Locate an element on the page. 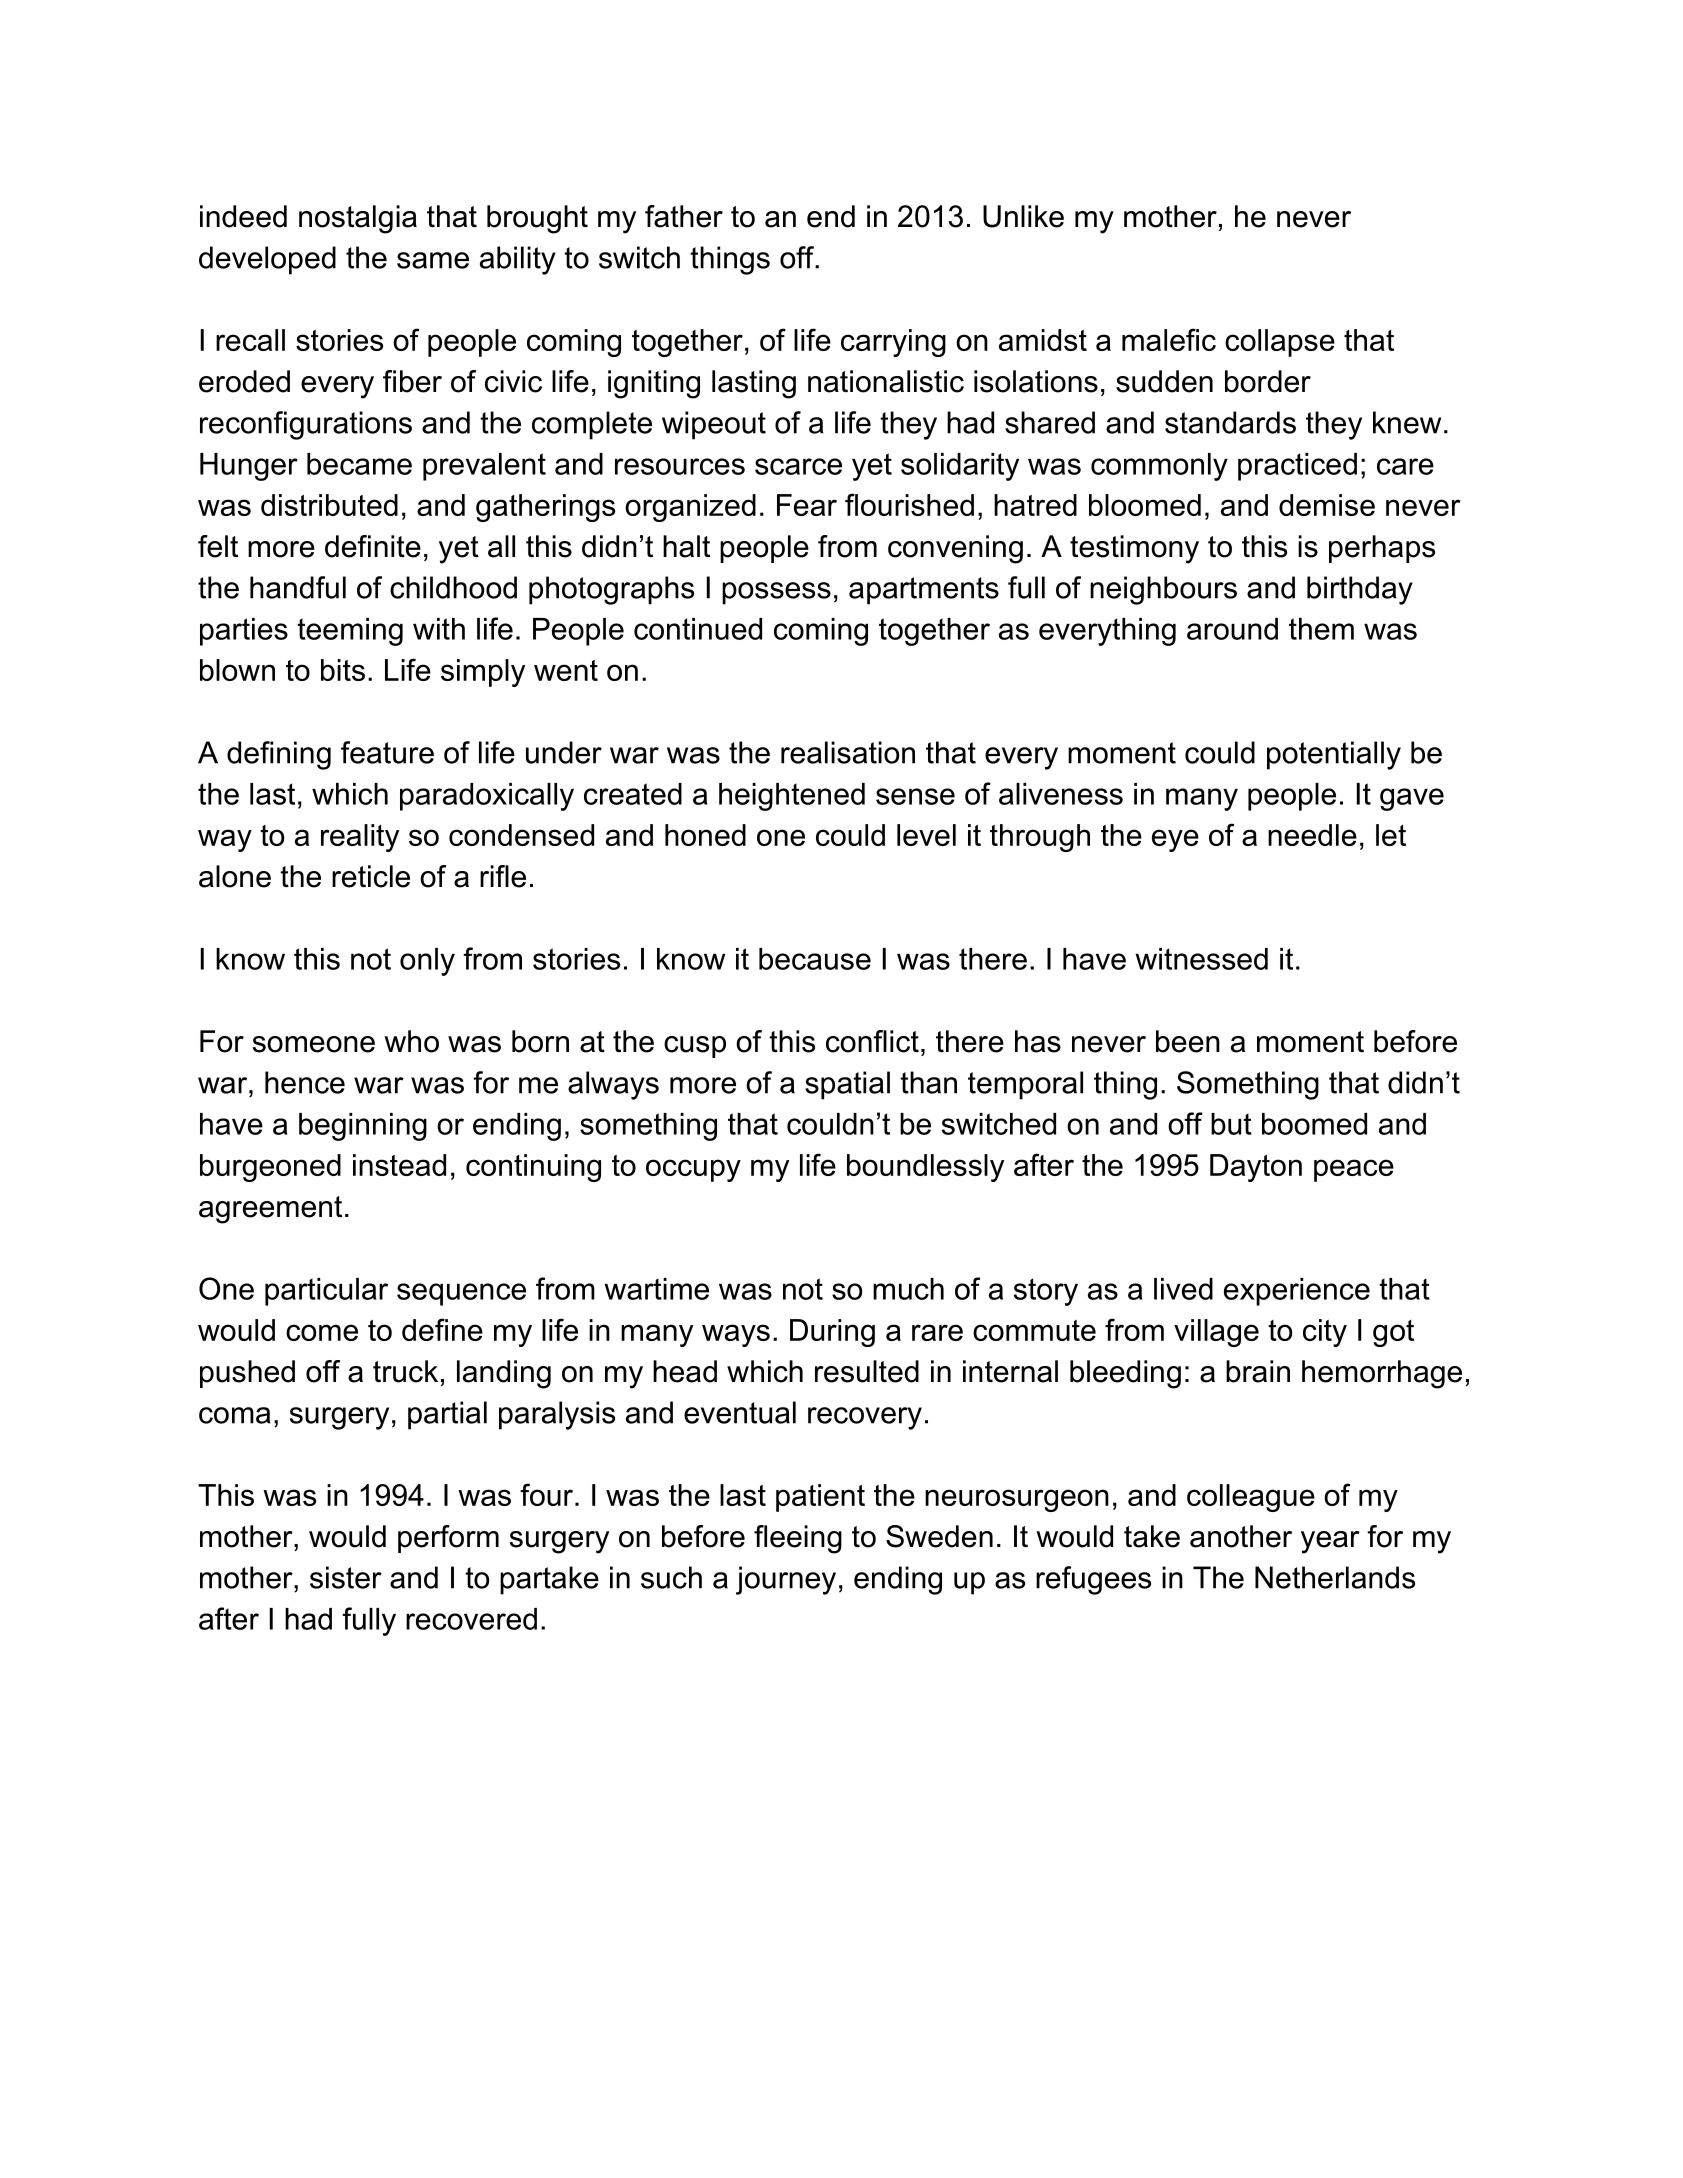 The image size is (1683, 2178). father is located at coordinates (684, 216).
